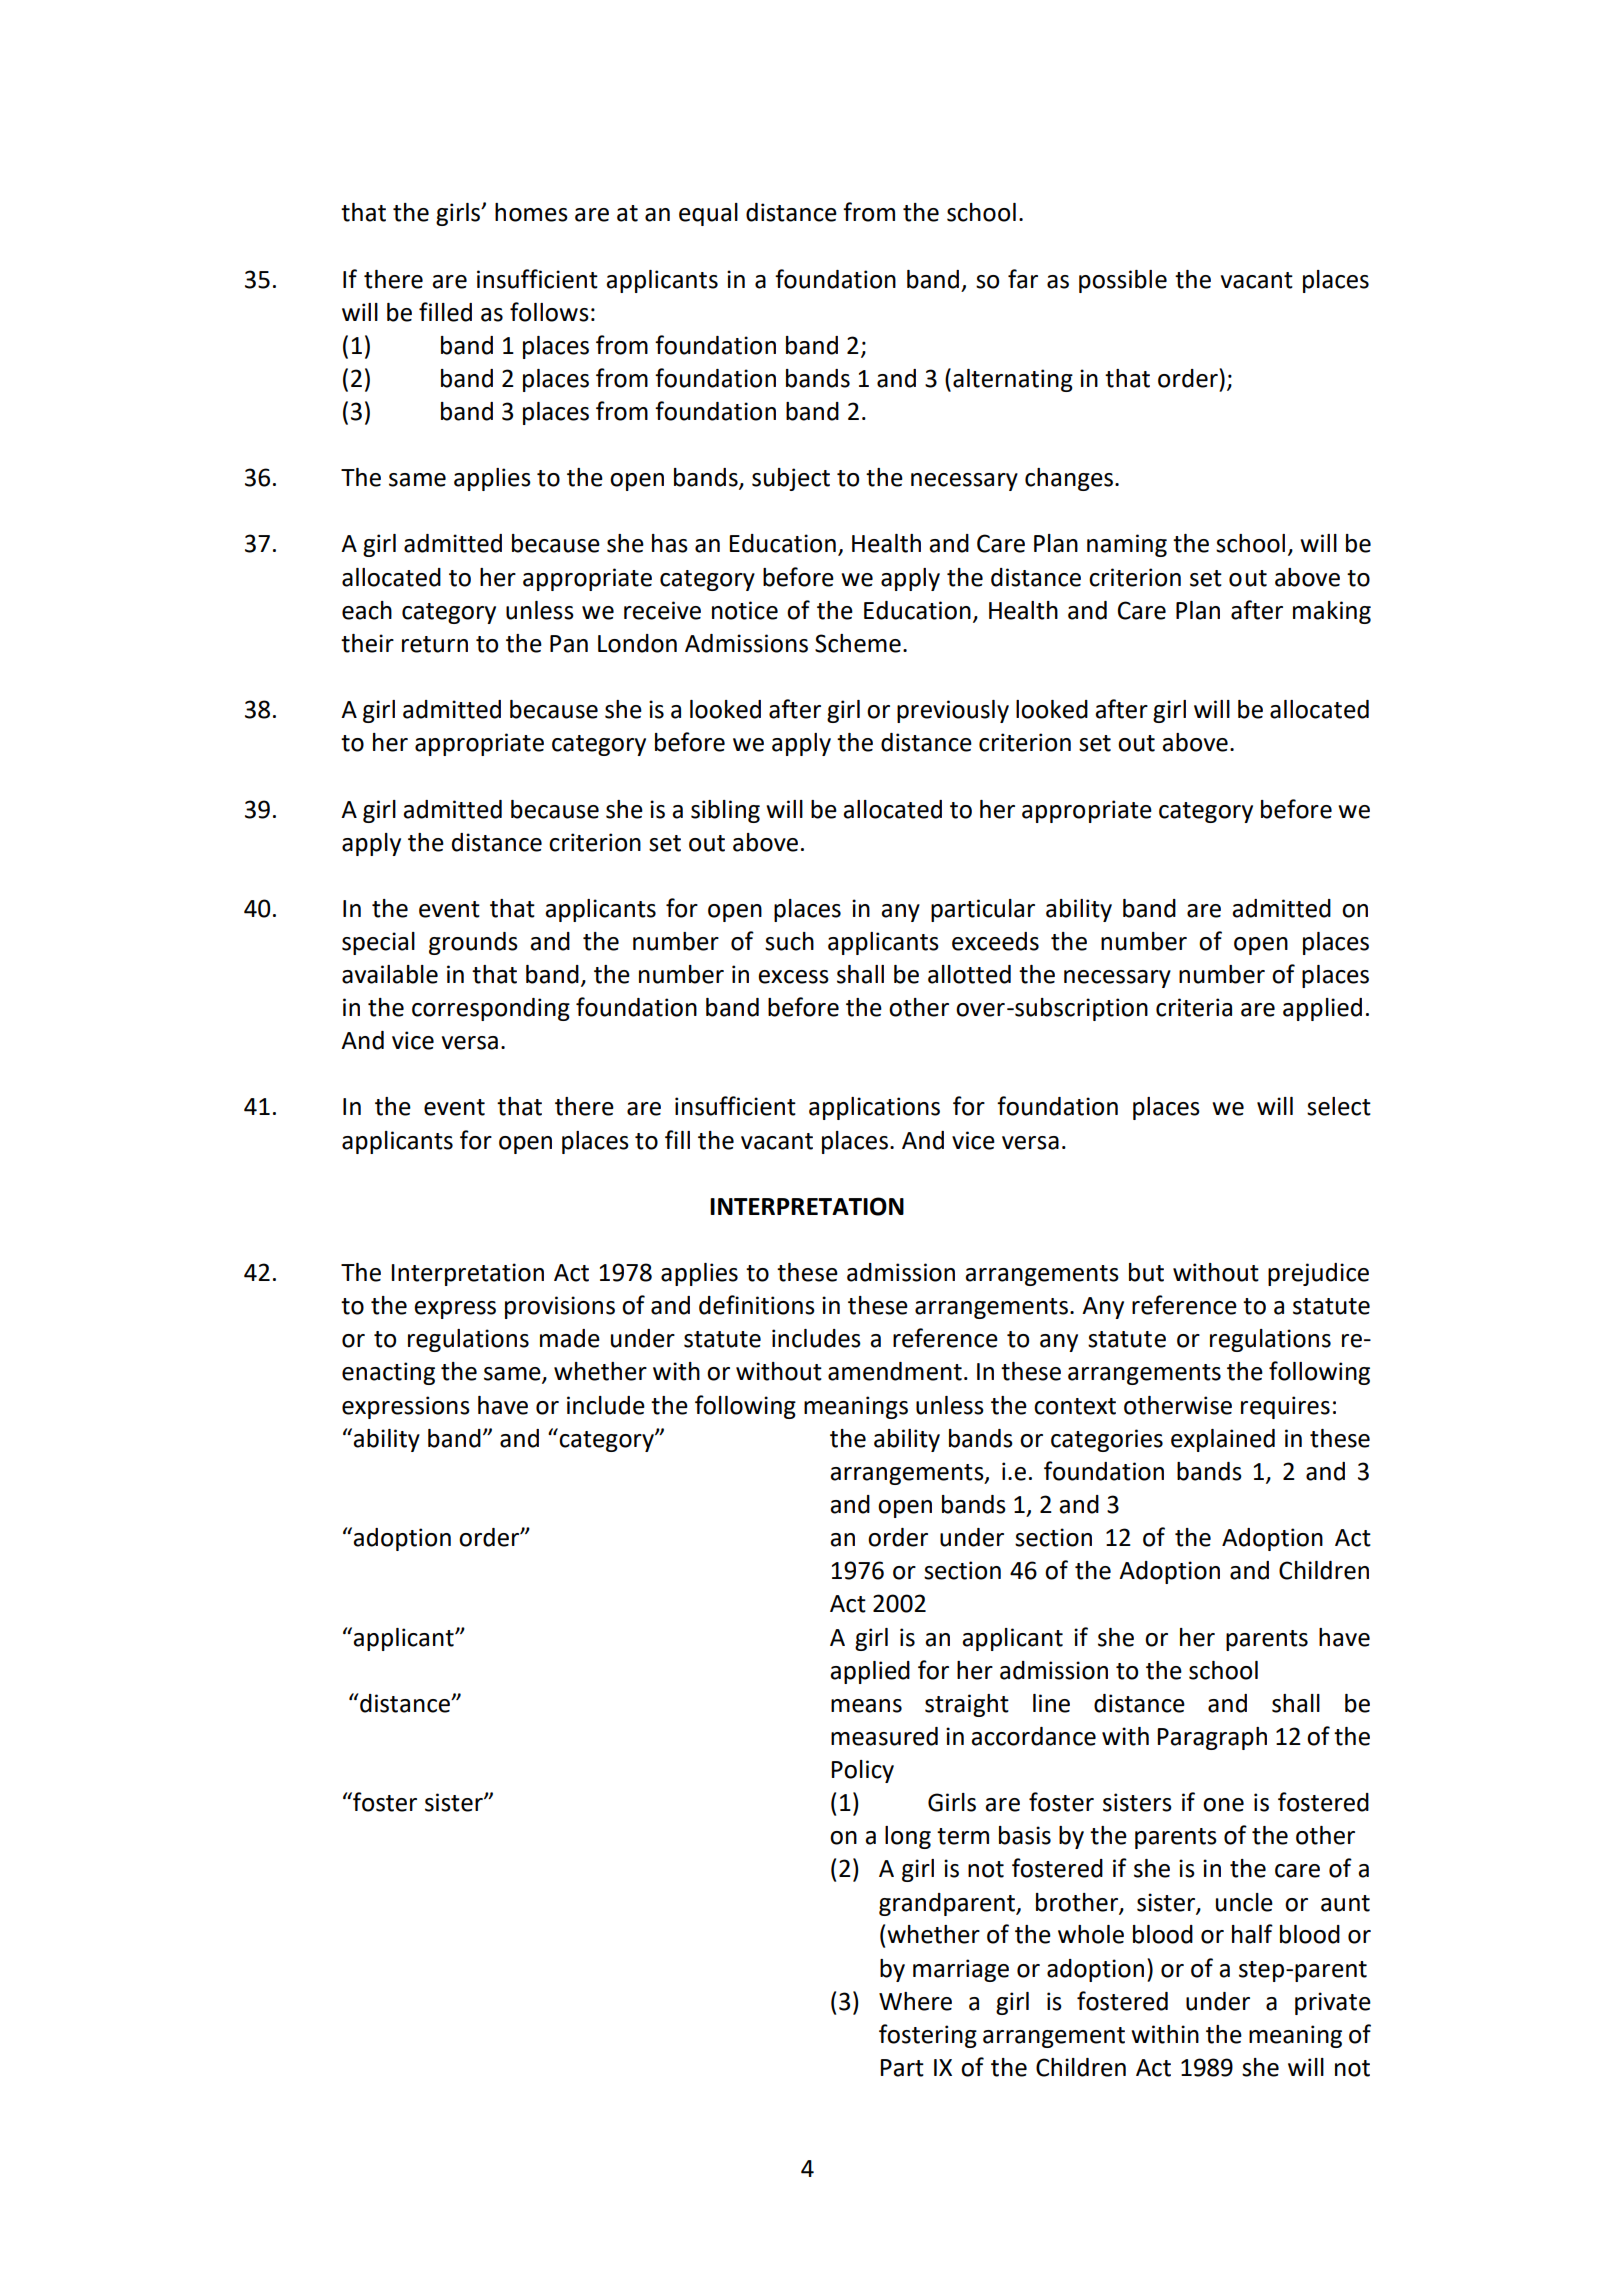 The width and height of the image is (1615, 2284). Describe the element at coordinates (863, 1771) in the image. I see `Policy` at that location.
